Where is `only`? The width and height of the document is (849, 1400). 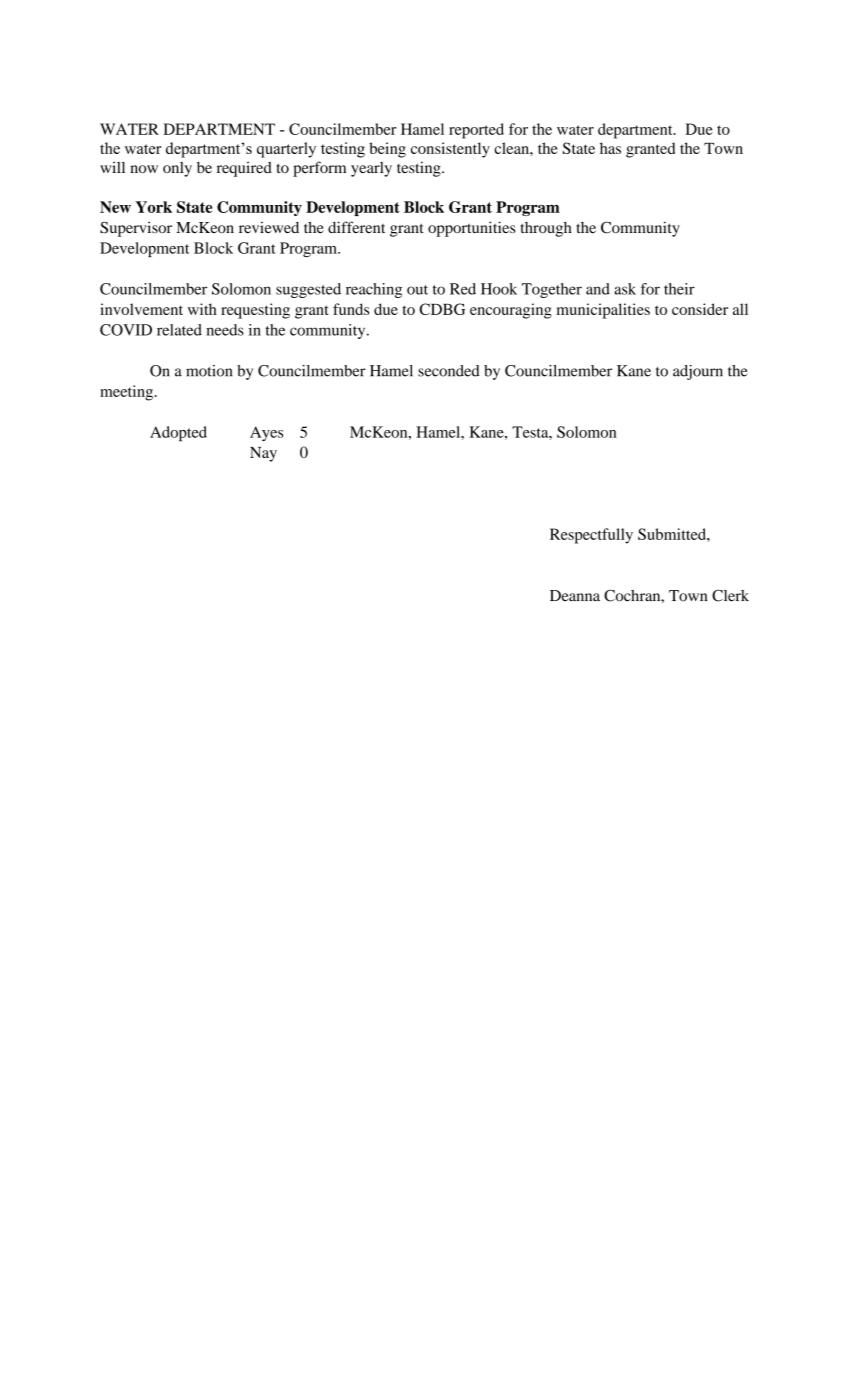
only is located at coordinates (177, 169).
